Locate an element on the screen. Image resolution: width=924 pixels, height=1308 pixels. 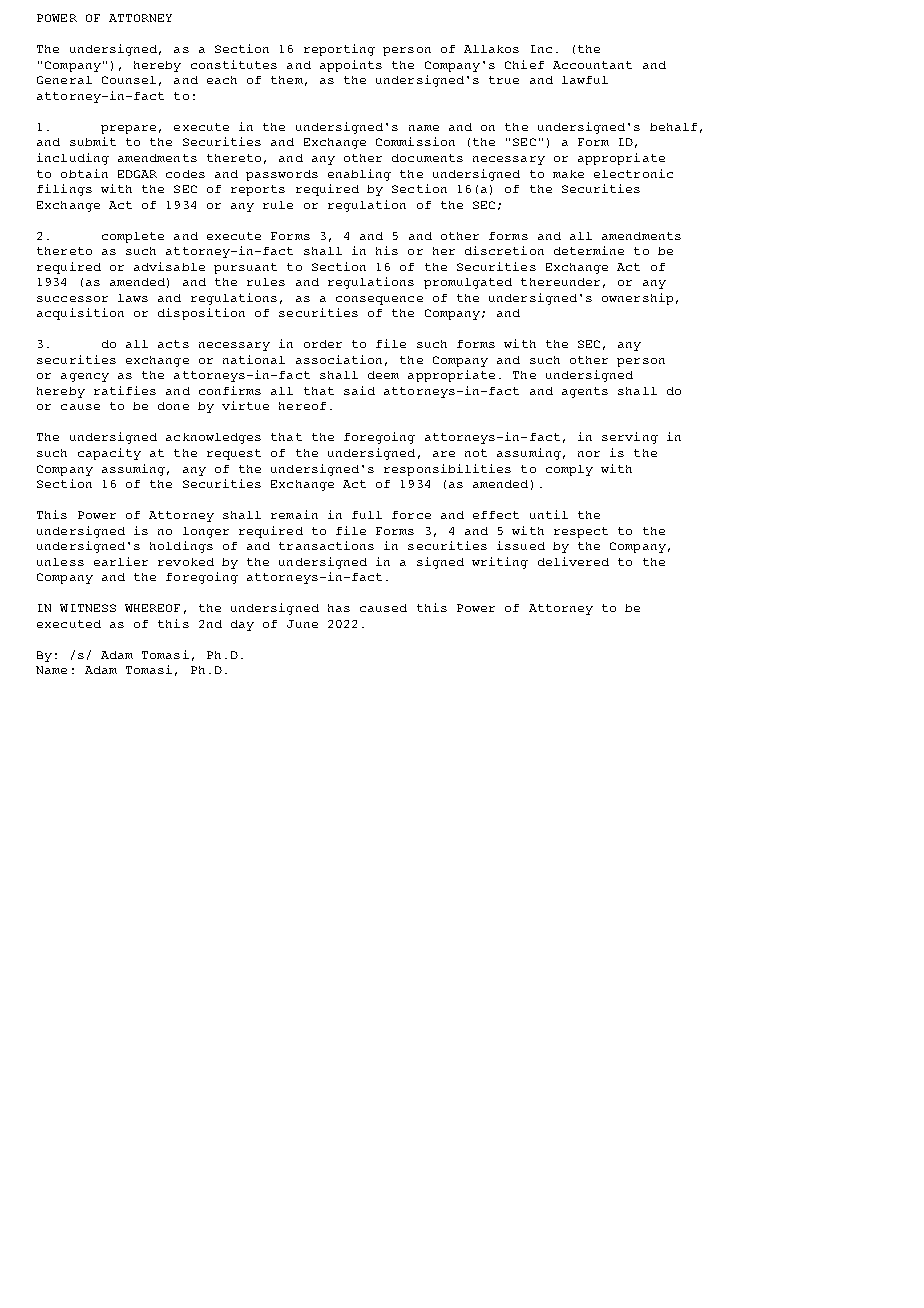
Accountant is located at coordinates (592, 65).
